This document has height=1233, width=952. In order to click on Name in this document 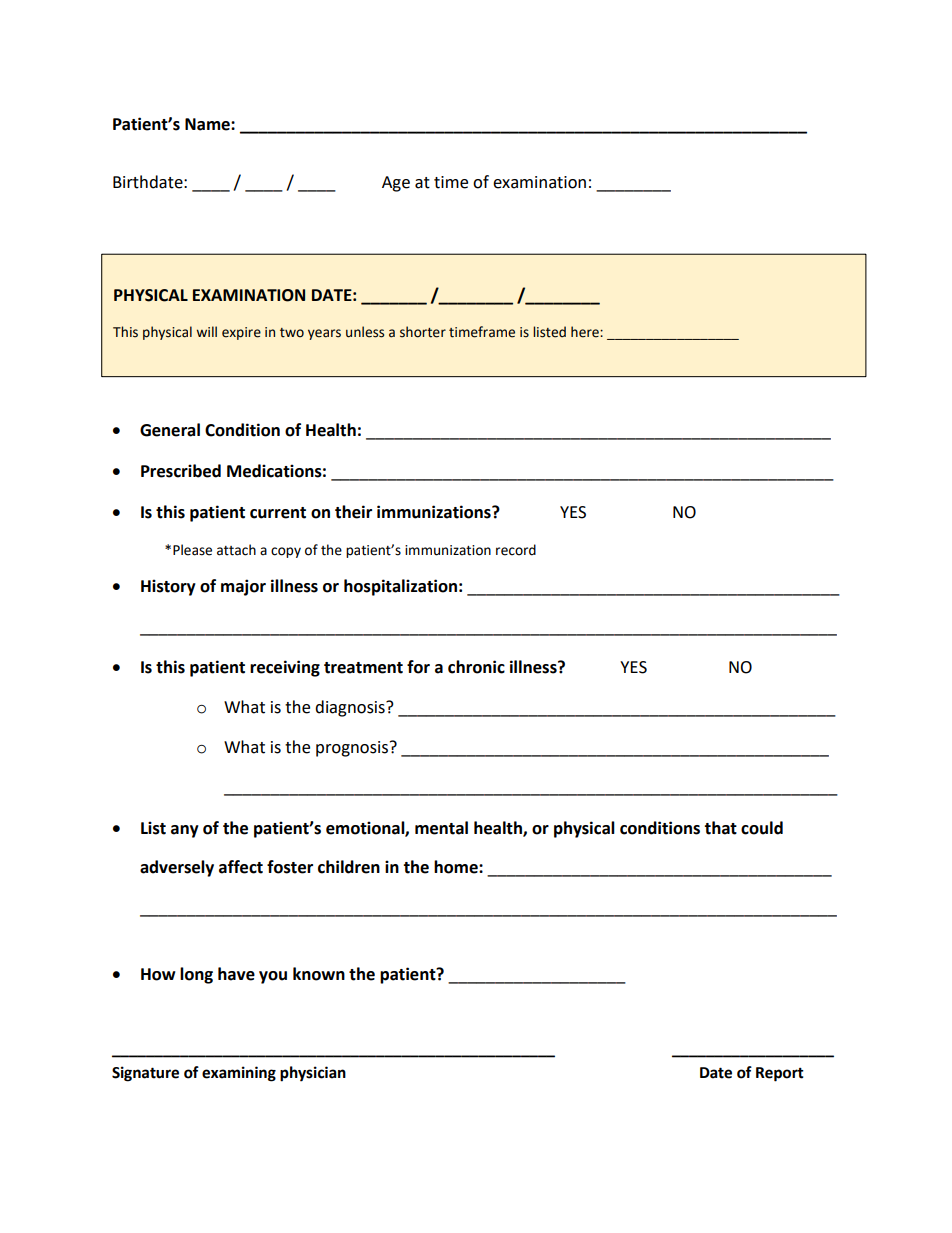, I will do `click(208, 124)`.
